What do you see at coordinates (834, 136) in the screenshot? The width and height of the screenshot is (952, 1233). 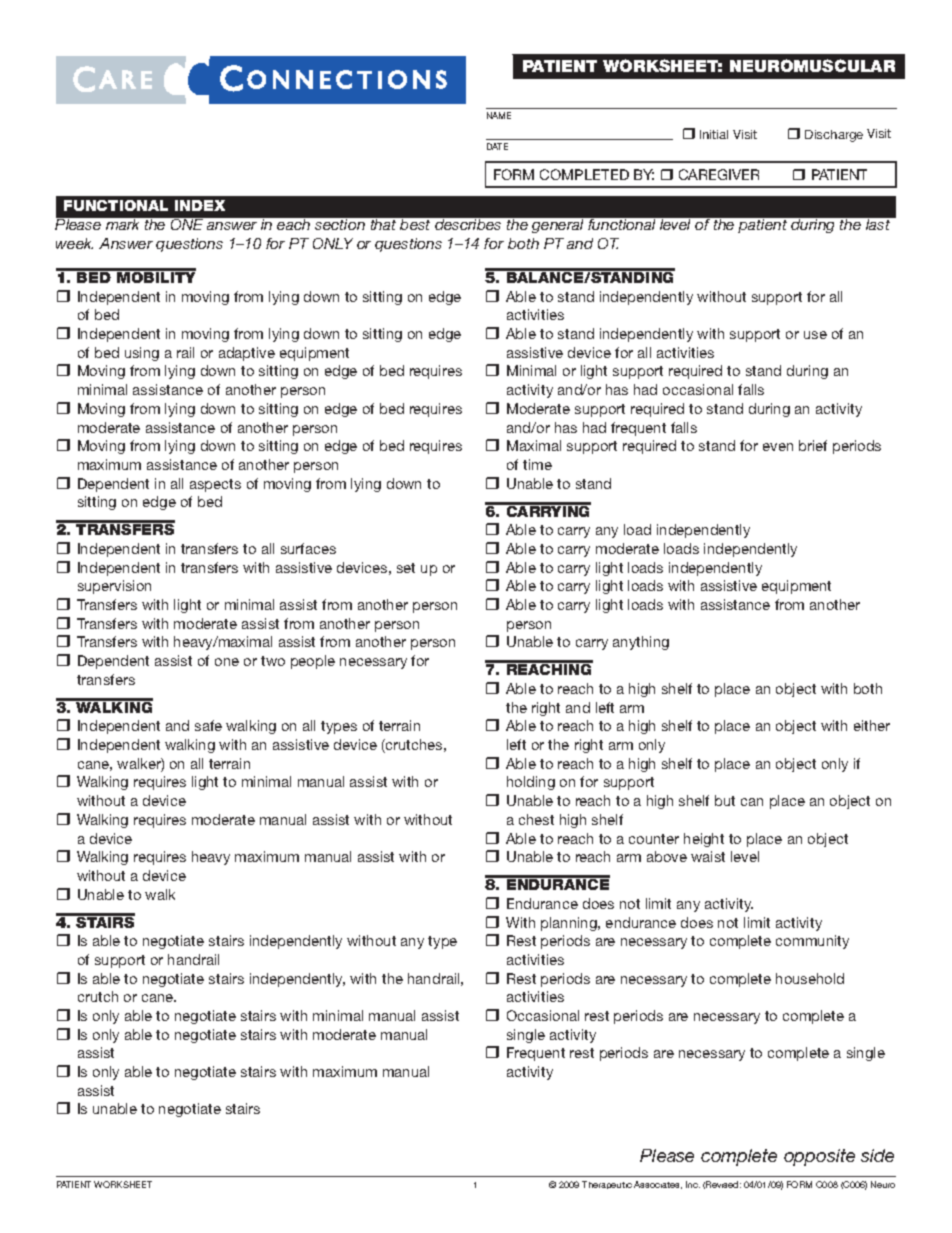 I see `Discharge` at bounding box center [834, 136].
